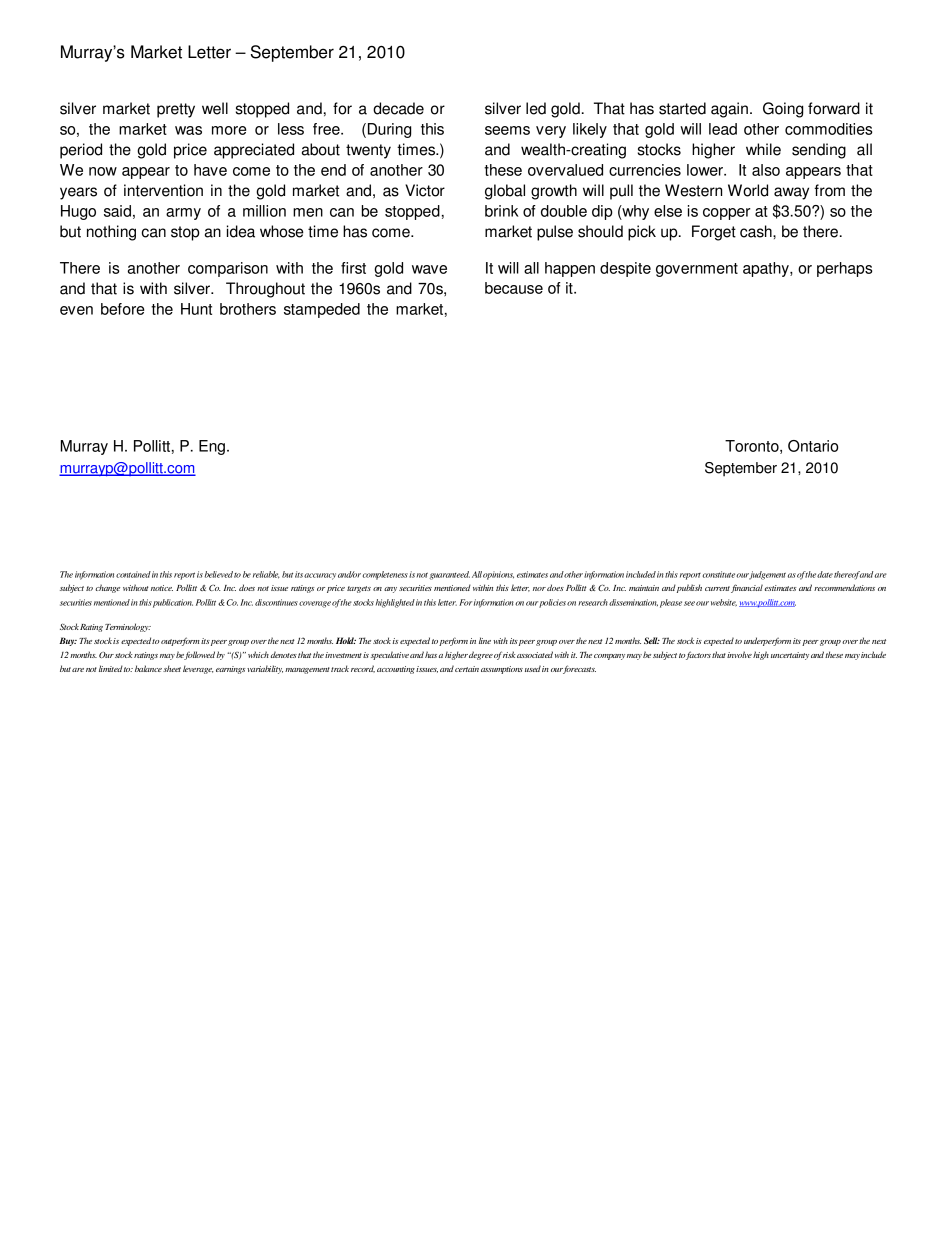 The width and height of the page is (952, 1233). What do you see at coordinates (481, 655) in the page?
I see `degree` at bounding box center [481, 655].
